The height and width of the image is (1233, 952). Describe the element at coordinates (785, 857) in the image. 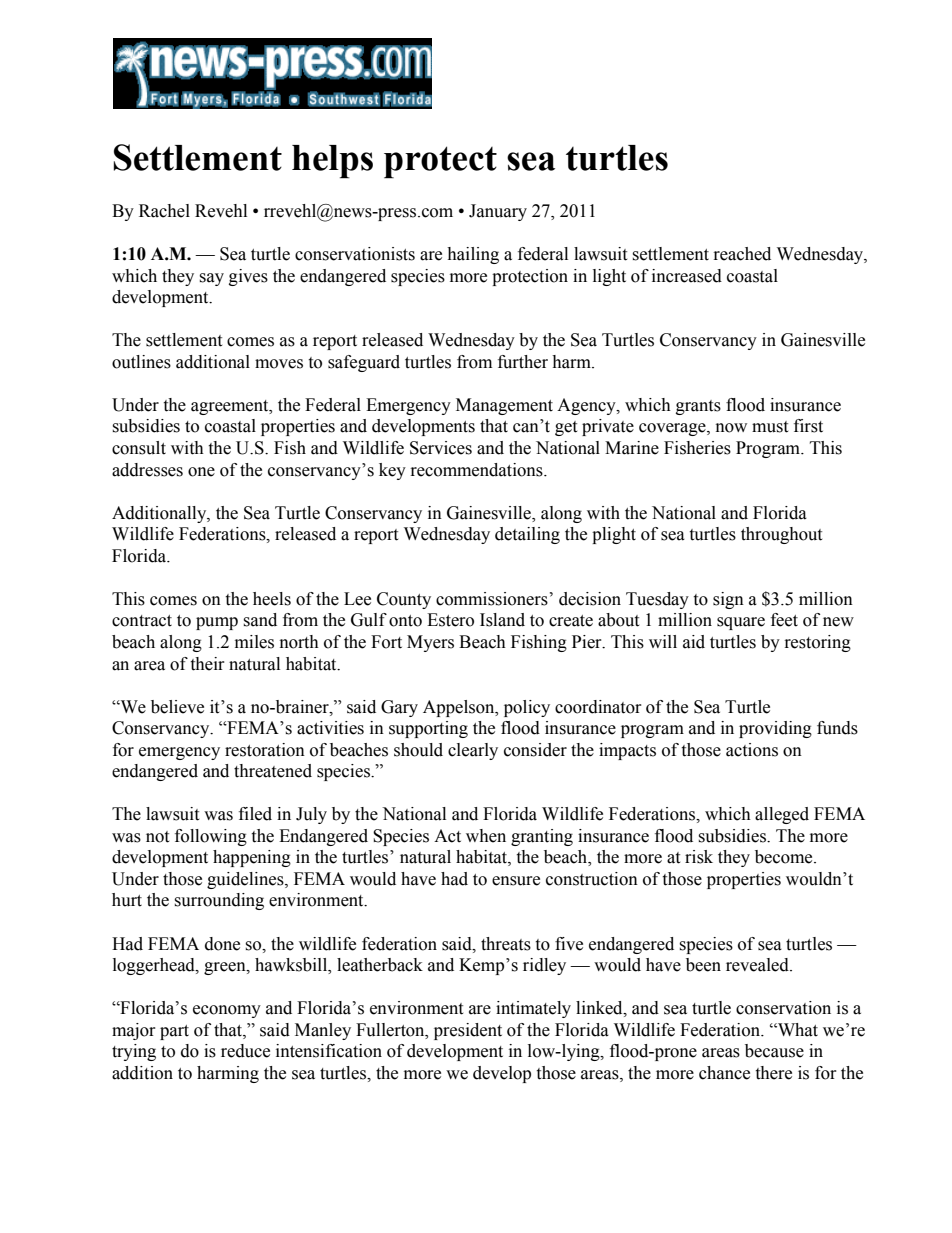

I see `become` at that location.
